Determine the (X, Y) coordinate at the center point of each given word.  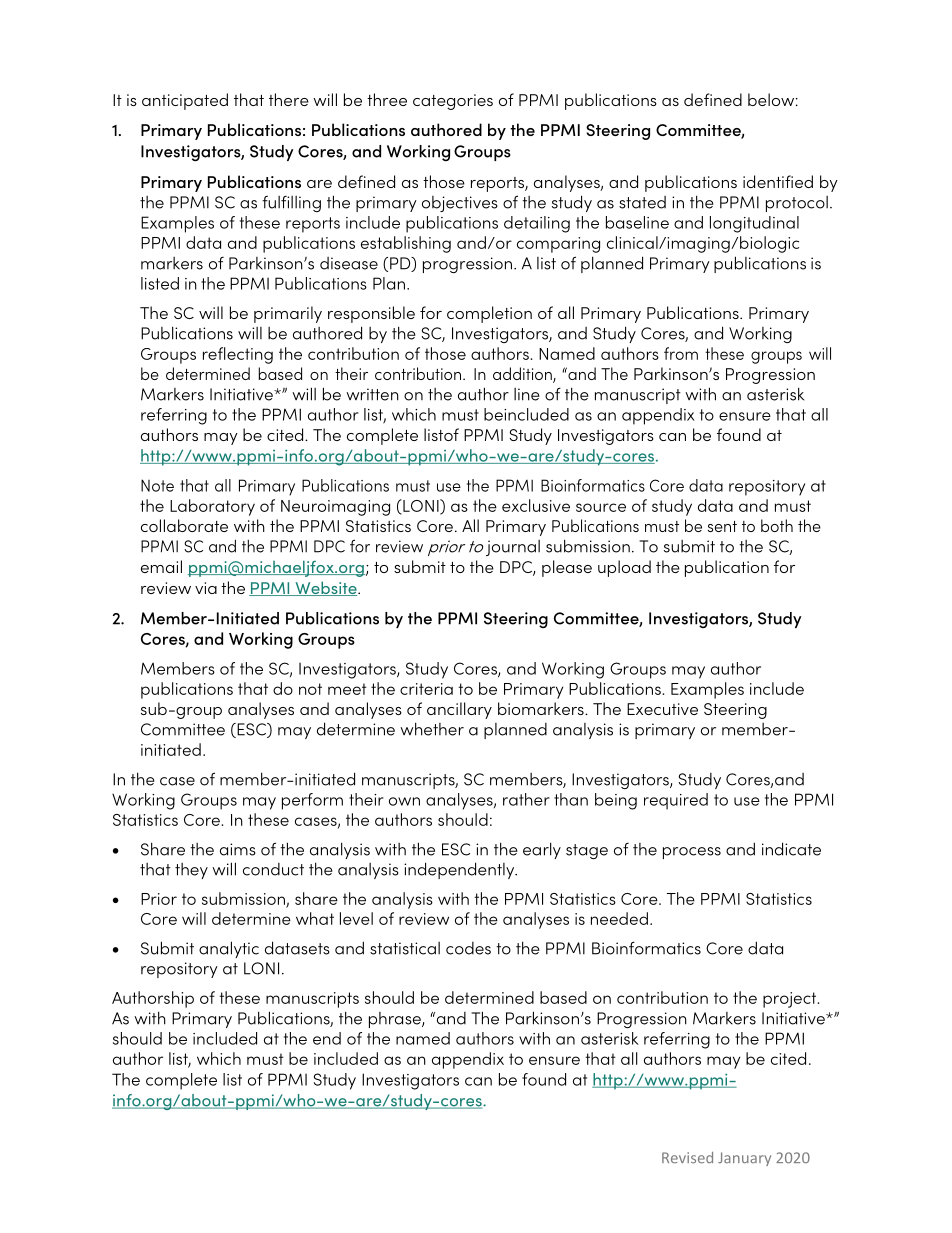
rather (526, 799)
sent (722, 526)
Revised (687, 1157)
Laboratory (212, 507)
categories (453, 102)
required (676, 801)
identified (778, 181)
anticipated (185, 101)
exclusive (536, 505)
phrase (396, 1020)
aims (238, 849)
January (744, 1159)
